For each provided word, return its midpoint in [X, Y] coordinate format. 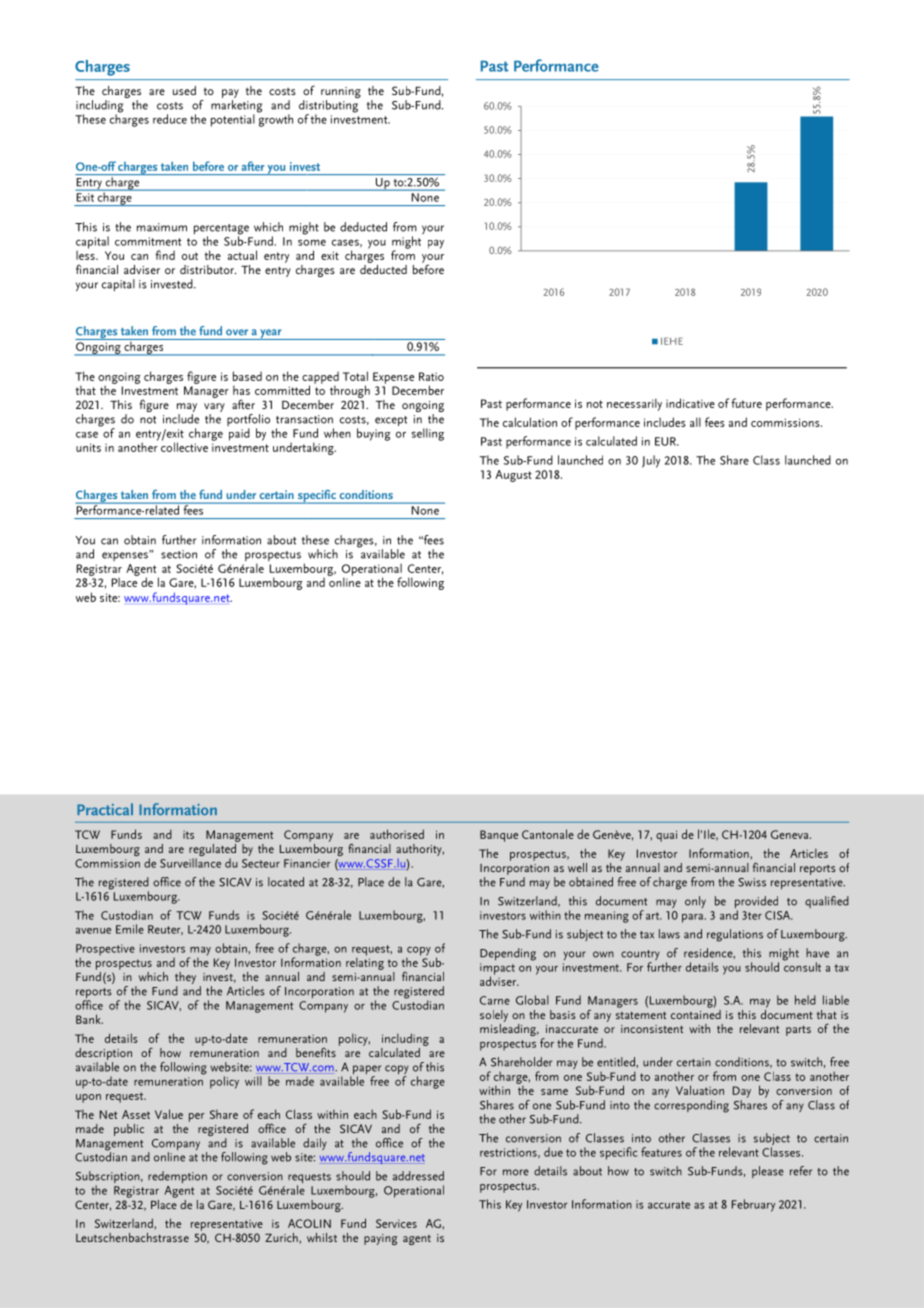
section [179, 554]
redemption [177, 1177]
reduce [170, 119]
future [746, 403]
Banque [499, 836]
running [341, 94]
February [753, 1205]
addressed [418, 1176]
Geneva [791, 834]
